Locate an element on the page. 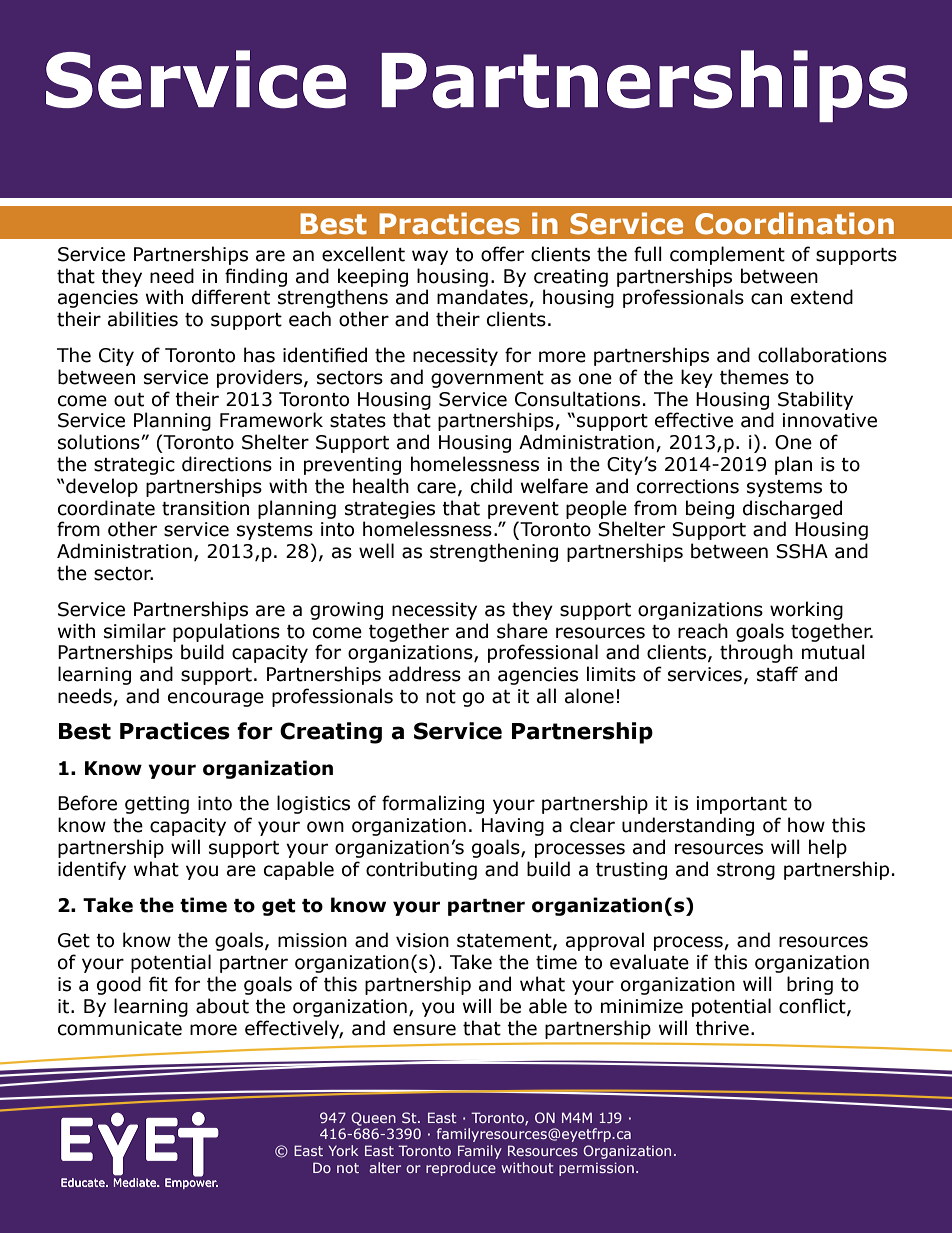 The height and width of the image is (1233, 952). different is located at coordinates (231, 297).
